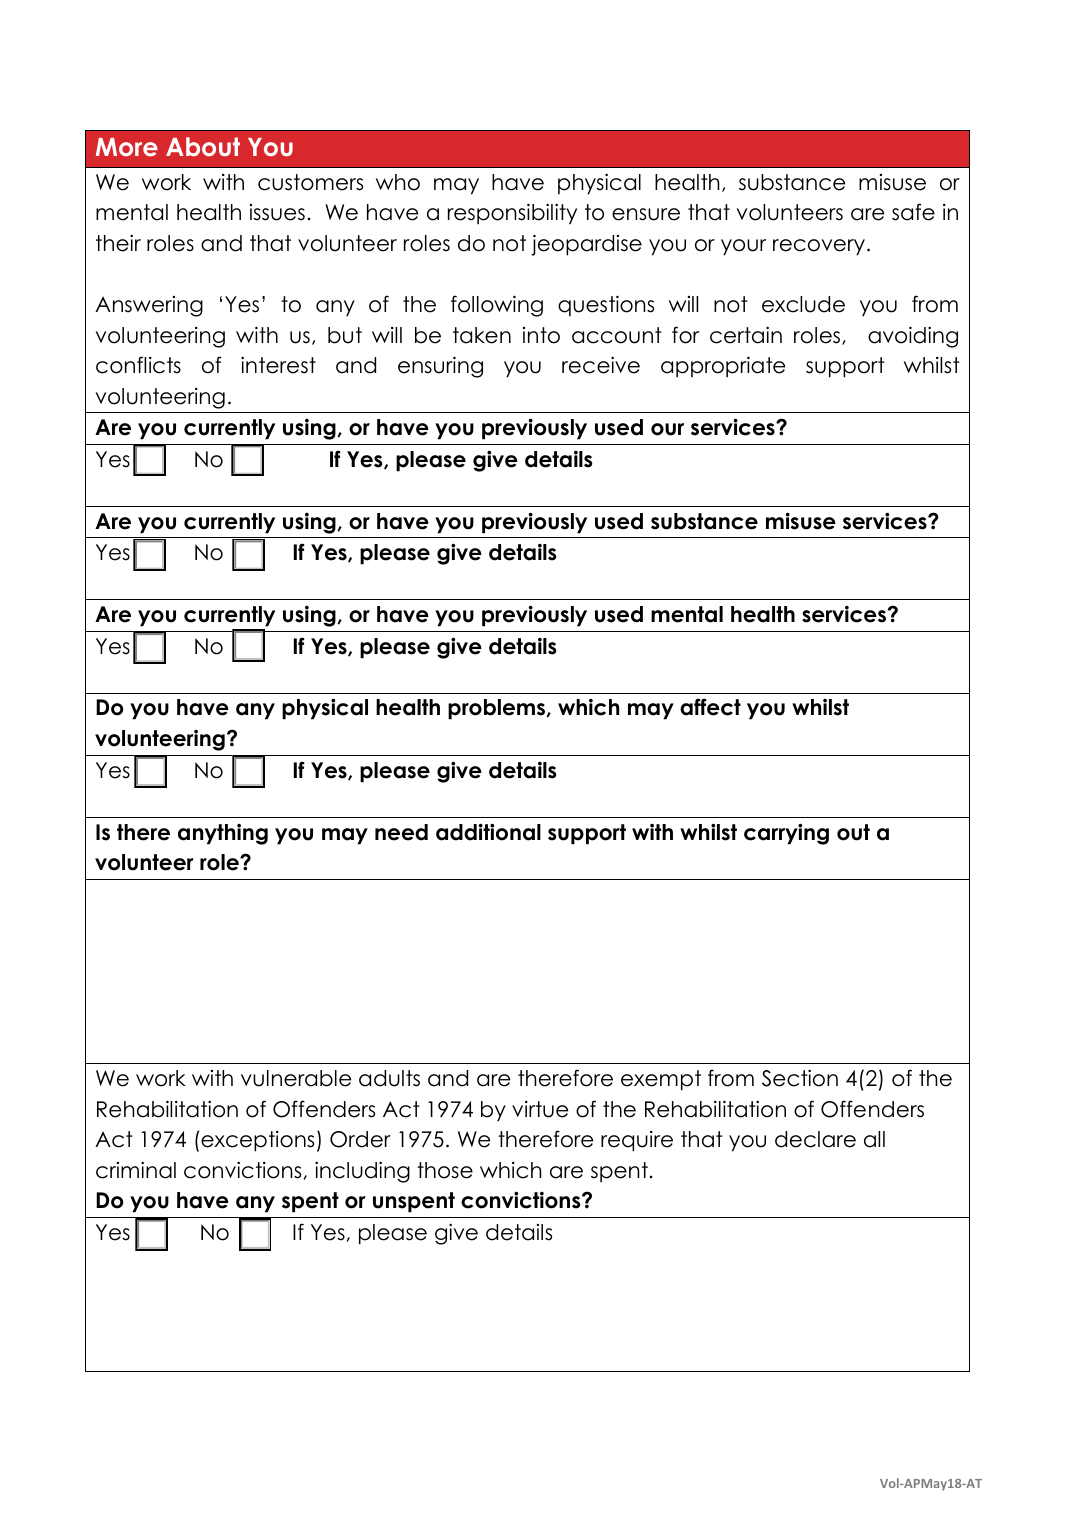 Image resolution: width=1076 pixels, height=1522 pixels. I want to click on additional, so click(488, 832).
